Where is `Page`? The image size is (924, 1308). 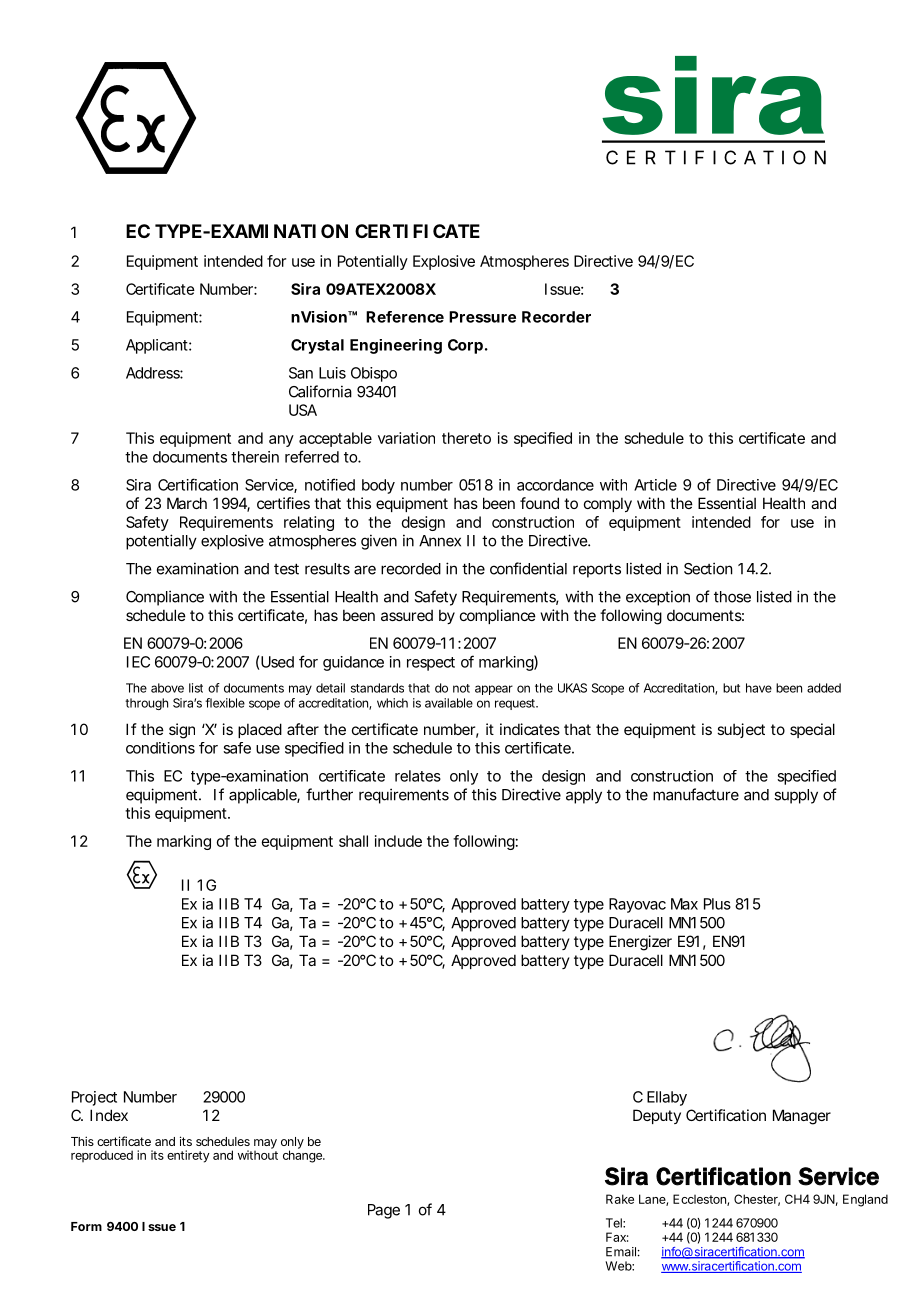 Page is located at coordinates (384, 1211).
